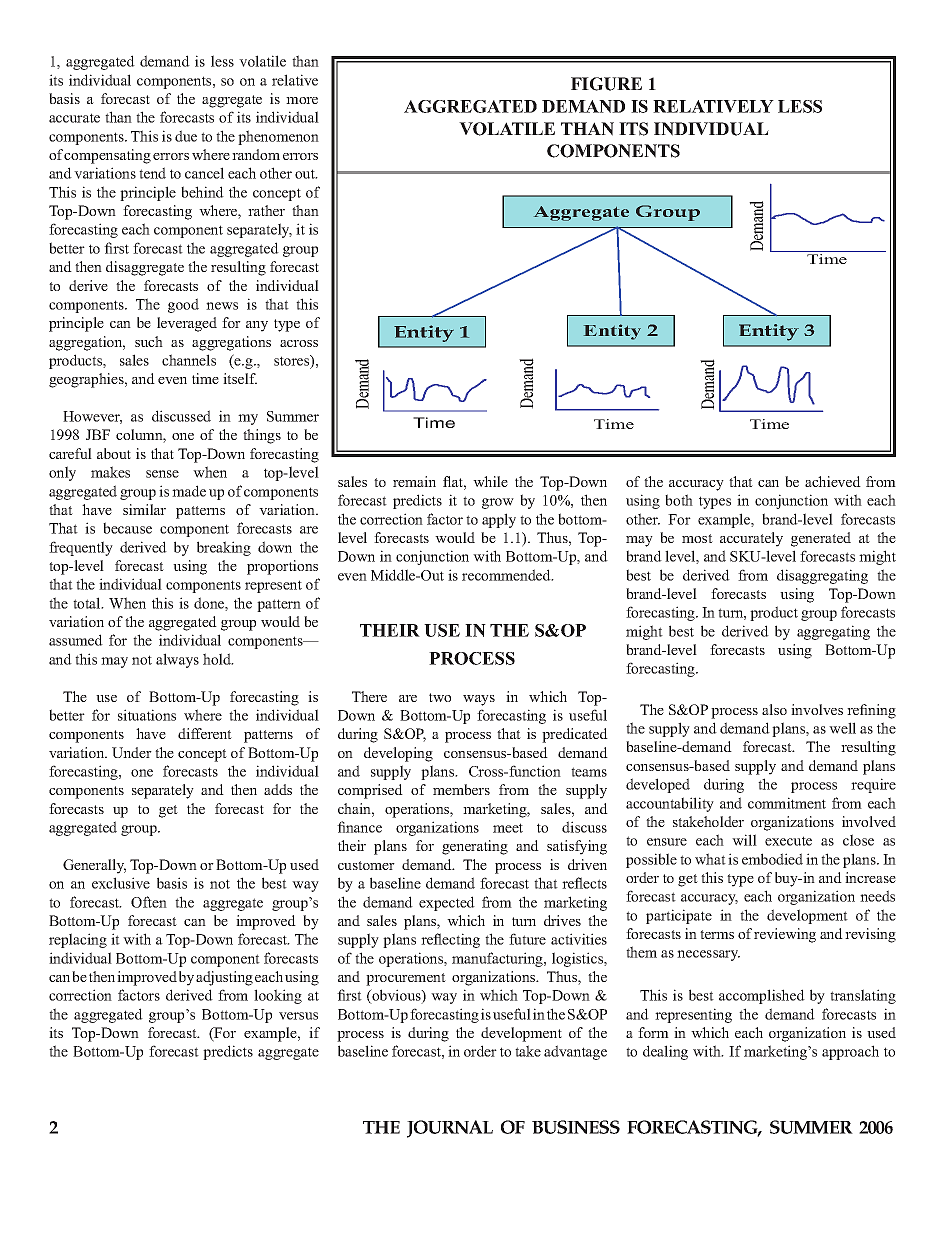 The width and height of the screenshot is (952, 1233). What do you see at coordinates (498, 503) in the screenshot?
I see `grow` at bounding box center [498, 503].
